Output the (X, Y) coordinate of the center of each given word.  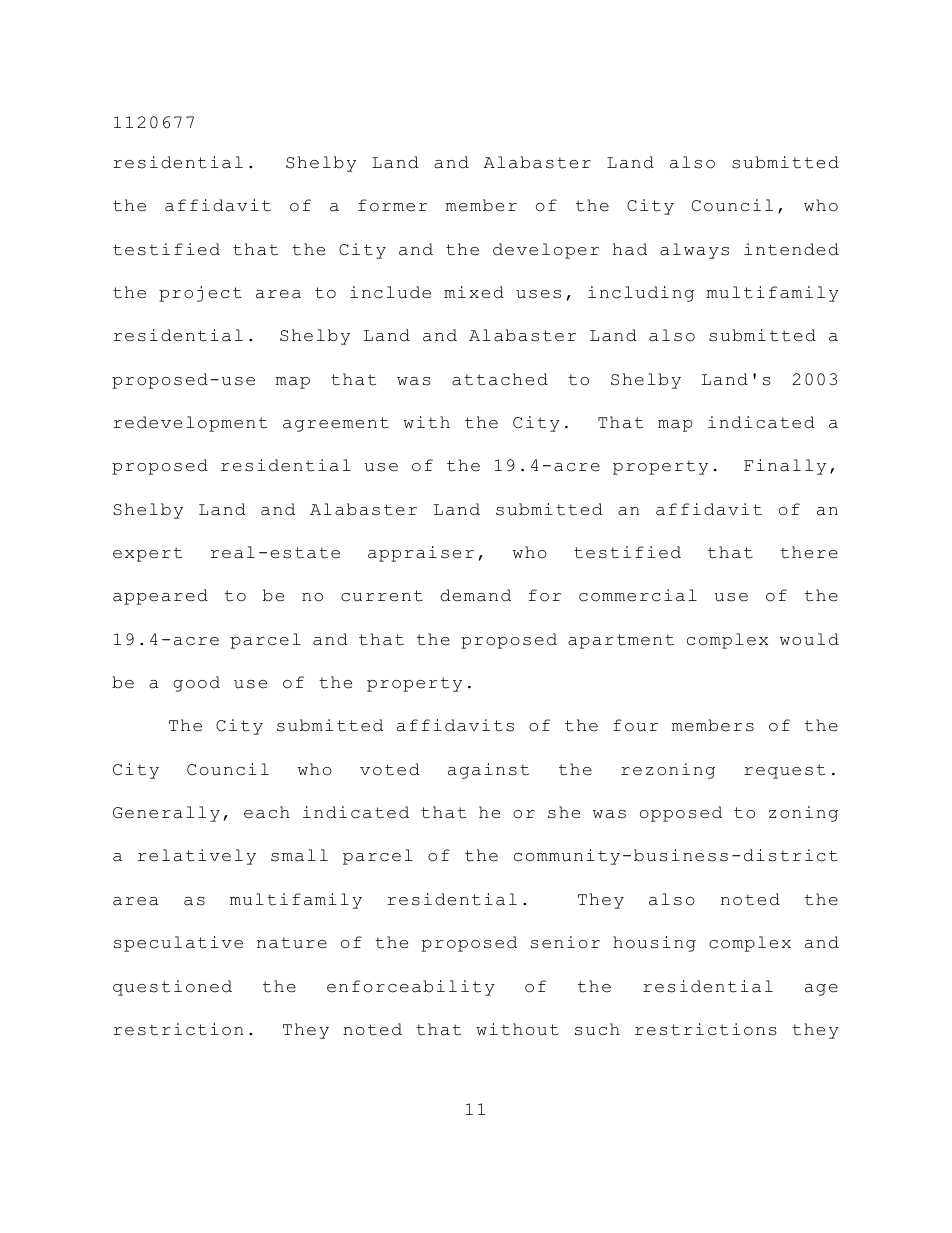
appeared (160, 597)
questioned (172, 988)
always (694, 251)
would (809, 639)
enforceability (411, 988)
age (821, 990)
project (200, 294)
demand (475, 595)
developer (546, 251)
